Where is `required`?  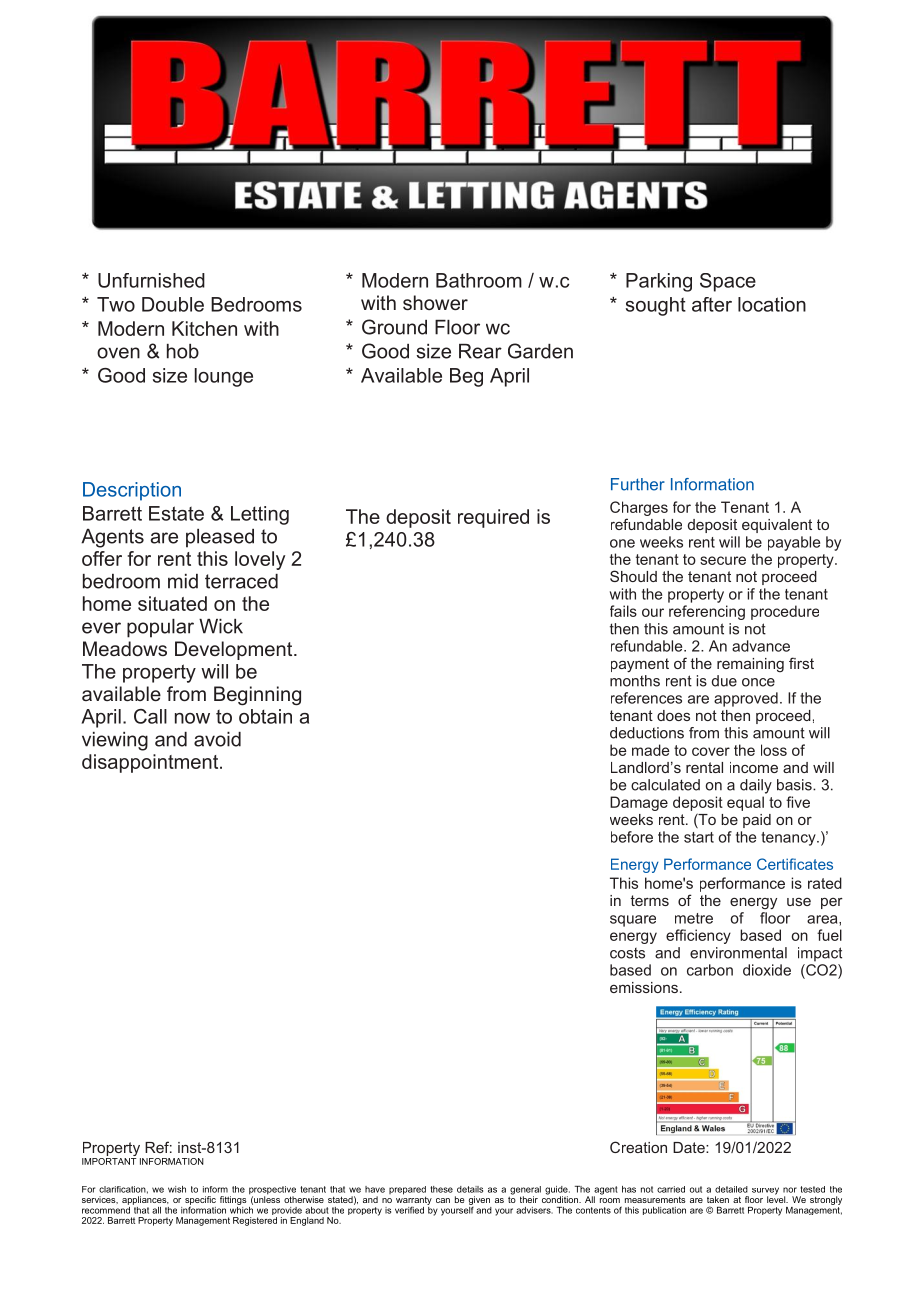 required is located at coordinates (493, 518).
